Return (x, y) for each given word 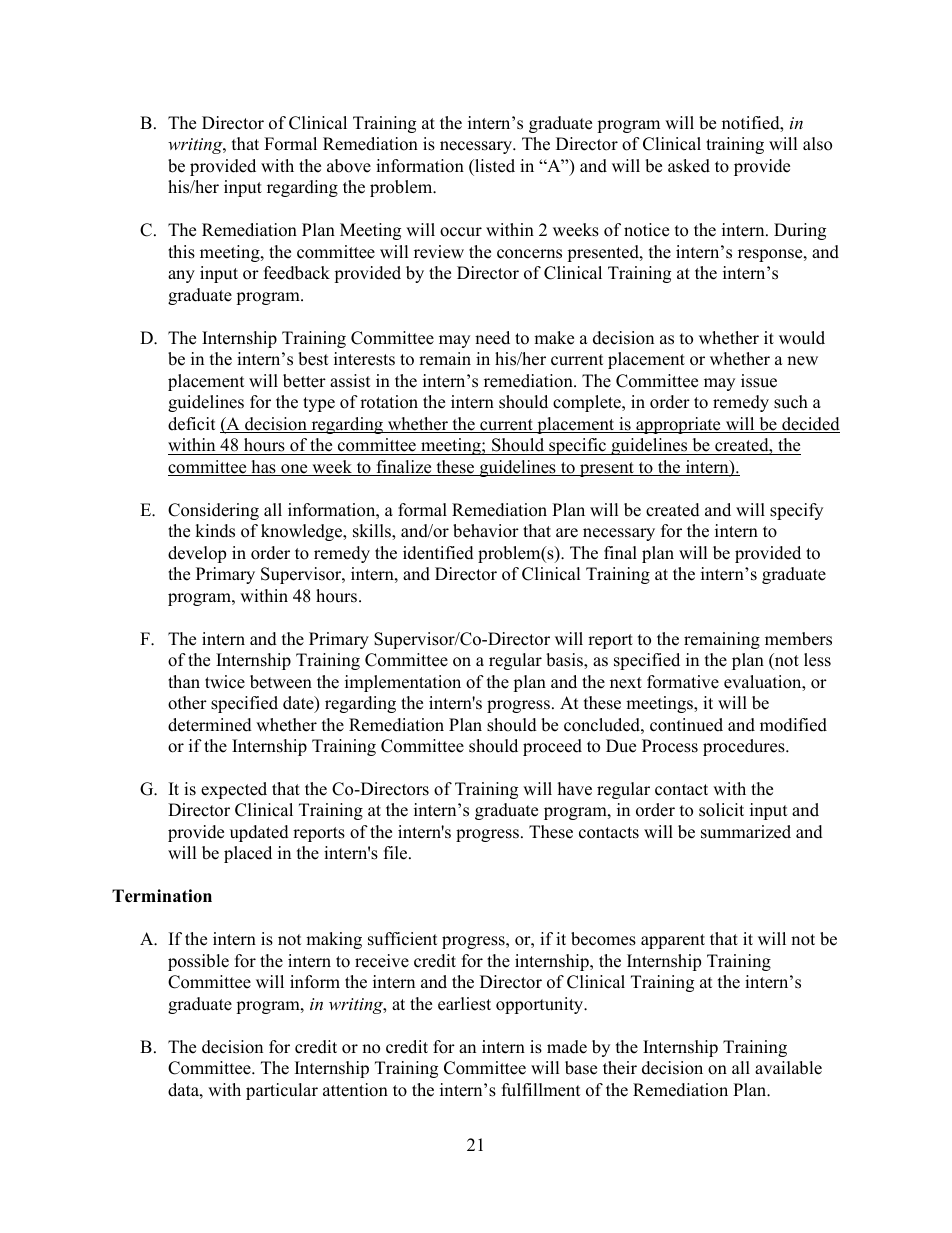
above (349, 166)
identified (438, 553)
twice (225, 682)
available (788, 1068)
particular (282, 1091)
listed (494, 166)
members (798, 639)
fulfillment (541, 1090)
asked (689, 166)
